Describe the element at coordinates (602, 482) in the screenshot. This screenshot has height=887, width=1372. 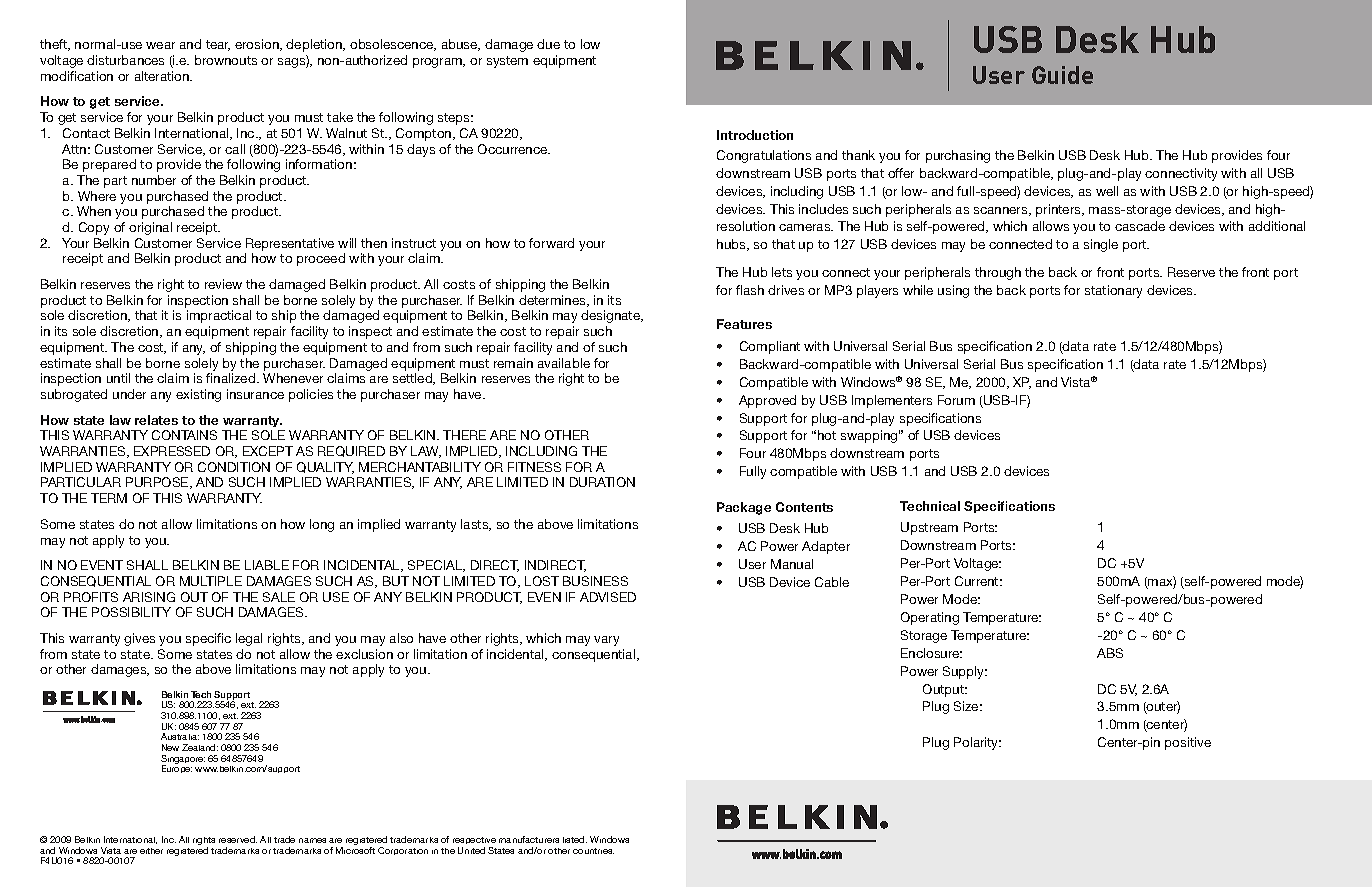
I see `DURATION` at that location.
